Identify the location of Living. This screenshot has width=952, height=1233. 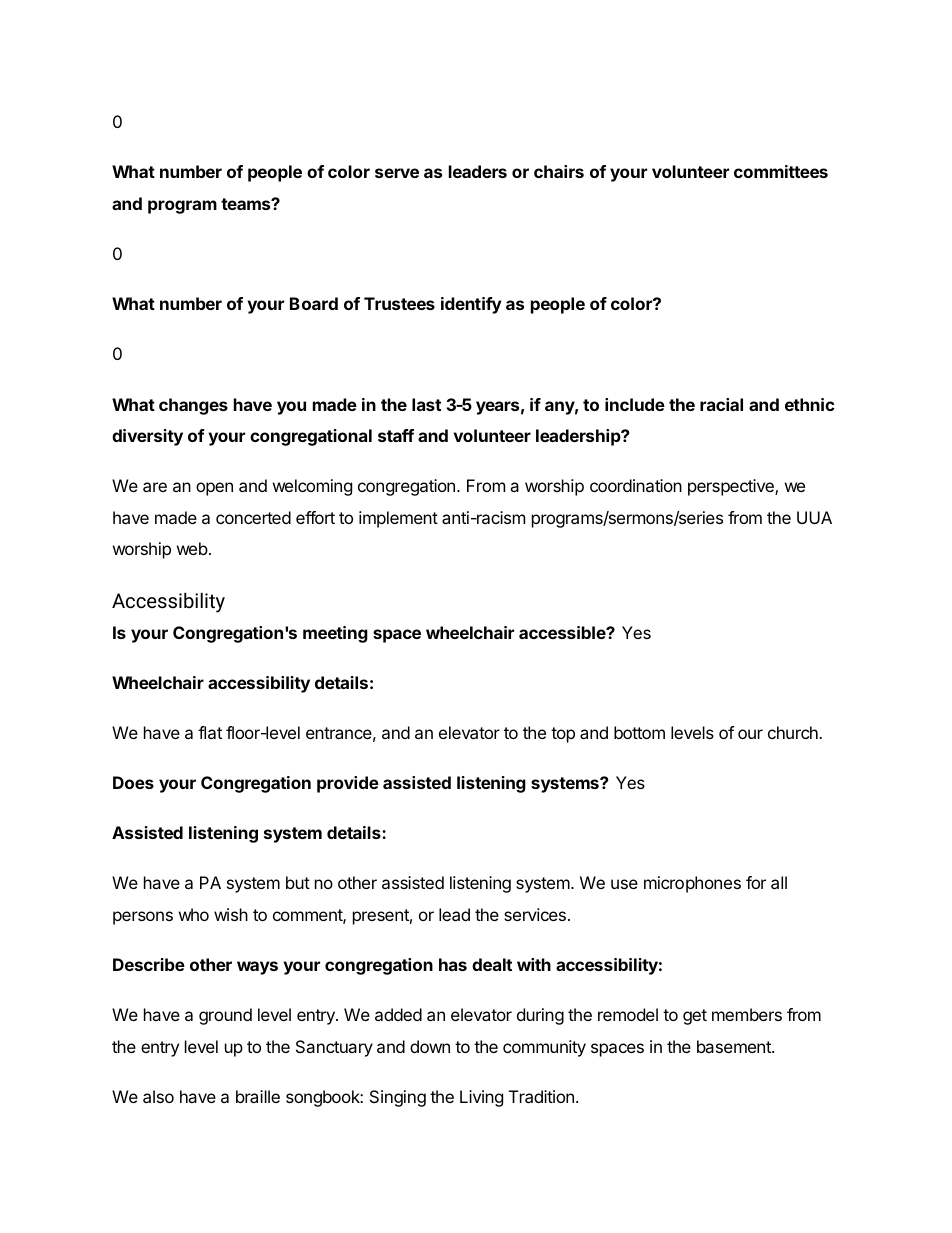
(481, 1098).
